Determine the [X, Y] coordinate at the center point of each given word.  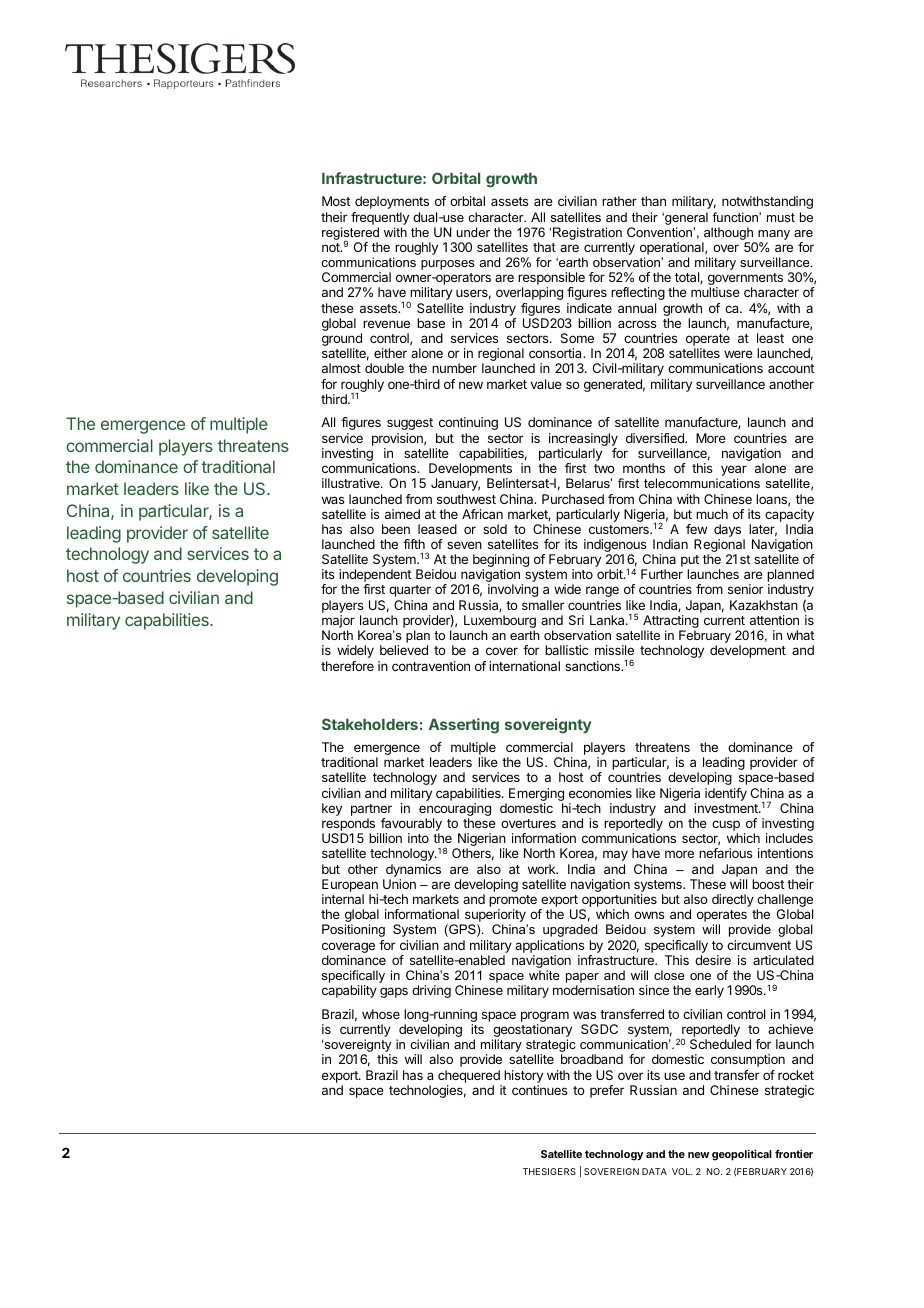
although [728, 233]
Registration [587, 233]
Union [399, 884]
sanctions [594, 666]
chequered [469, 1076]
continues [540, 1090]
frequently [380, 218]
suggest [410, 424]
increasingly [583, 441]
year [734, 472]
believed [404, 650]
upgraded [570, 930]
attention [774, 620]
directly [733, 900]
